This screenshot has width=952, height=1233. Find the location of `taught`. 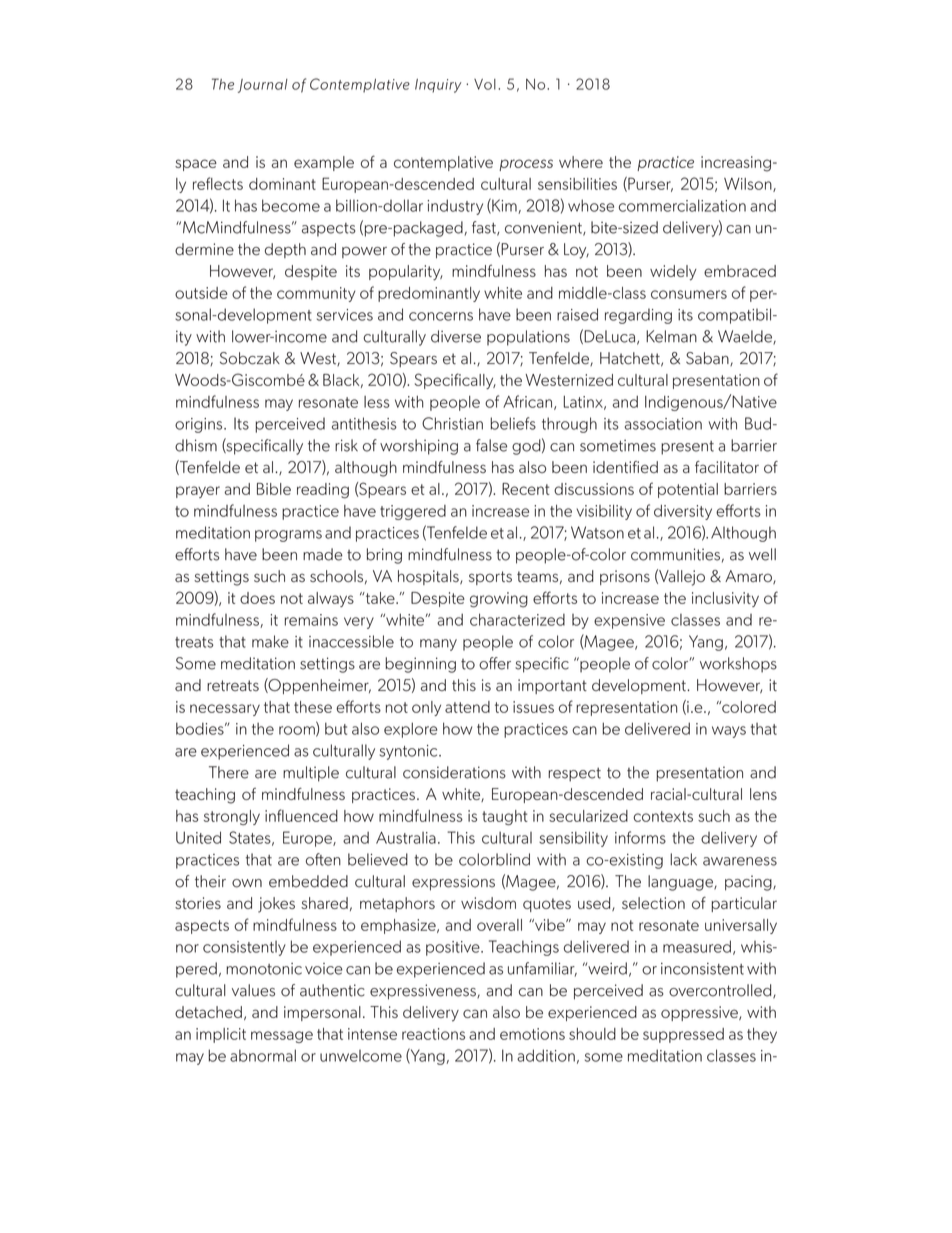

taught is located at coordinates (505, 817).
